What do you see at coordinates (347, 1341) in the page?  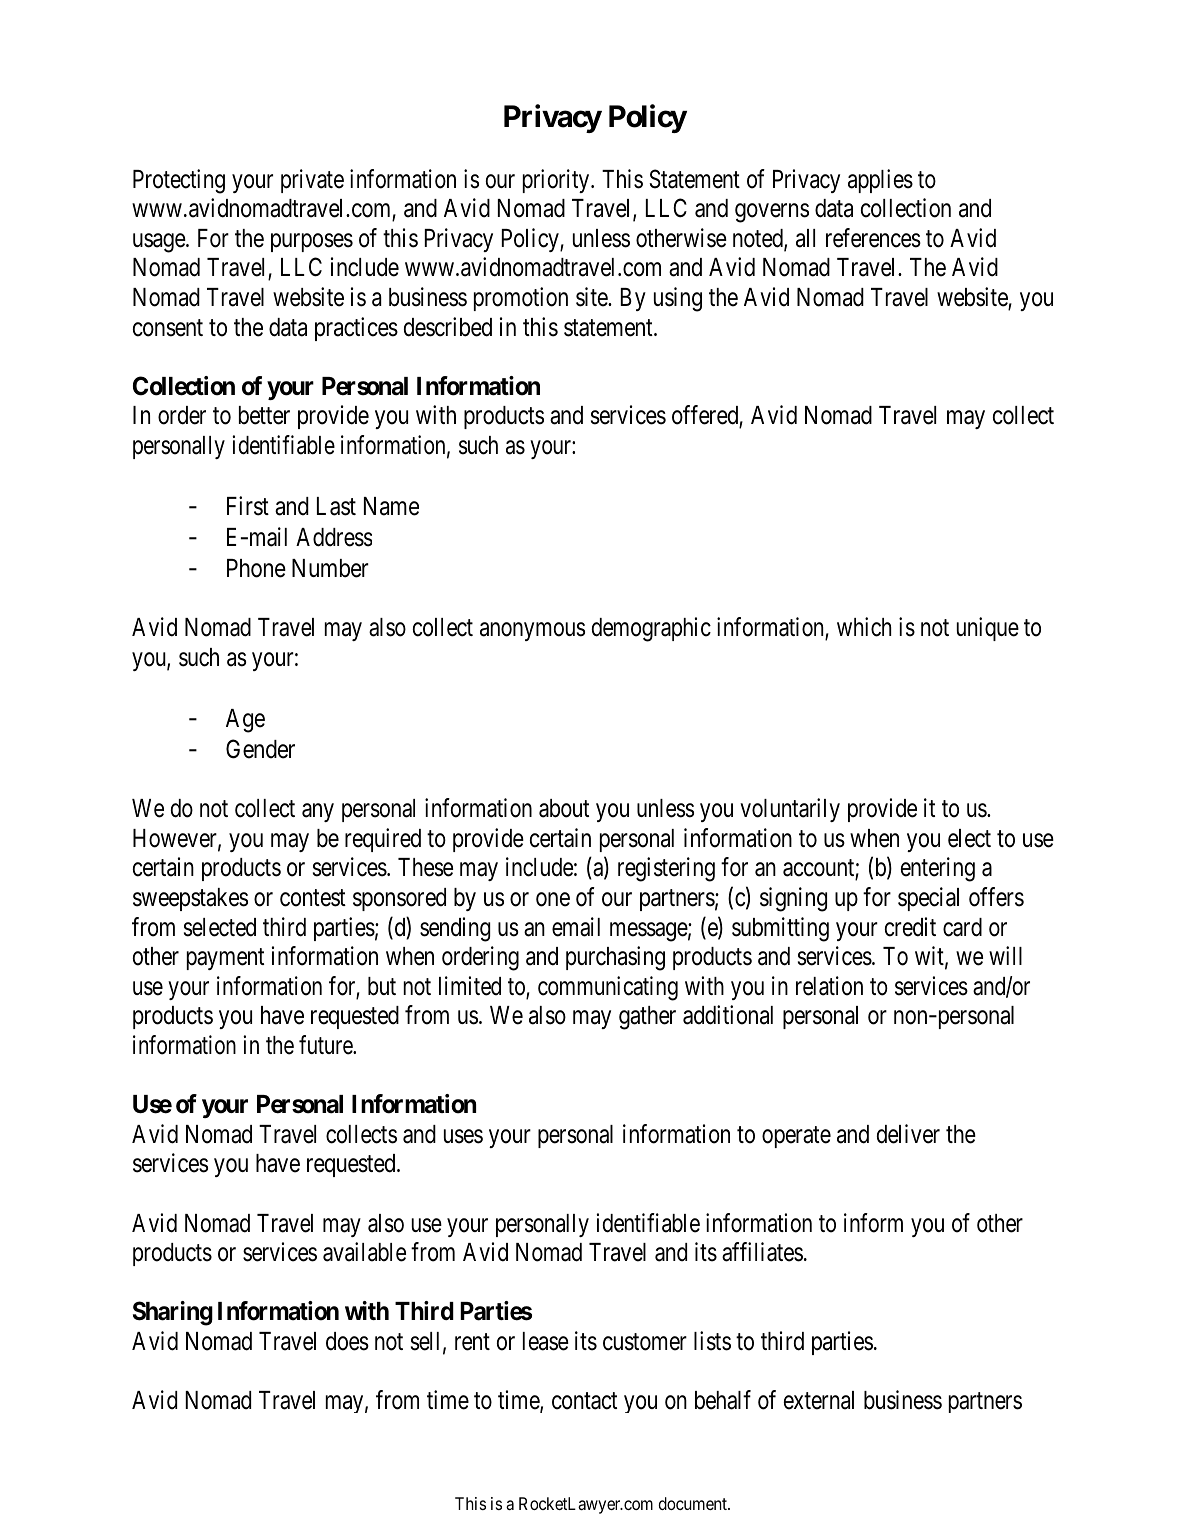 I see `does` at bounding box center [347, 1341].
